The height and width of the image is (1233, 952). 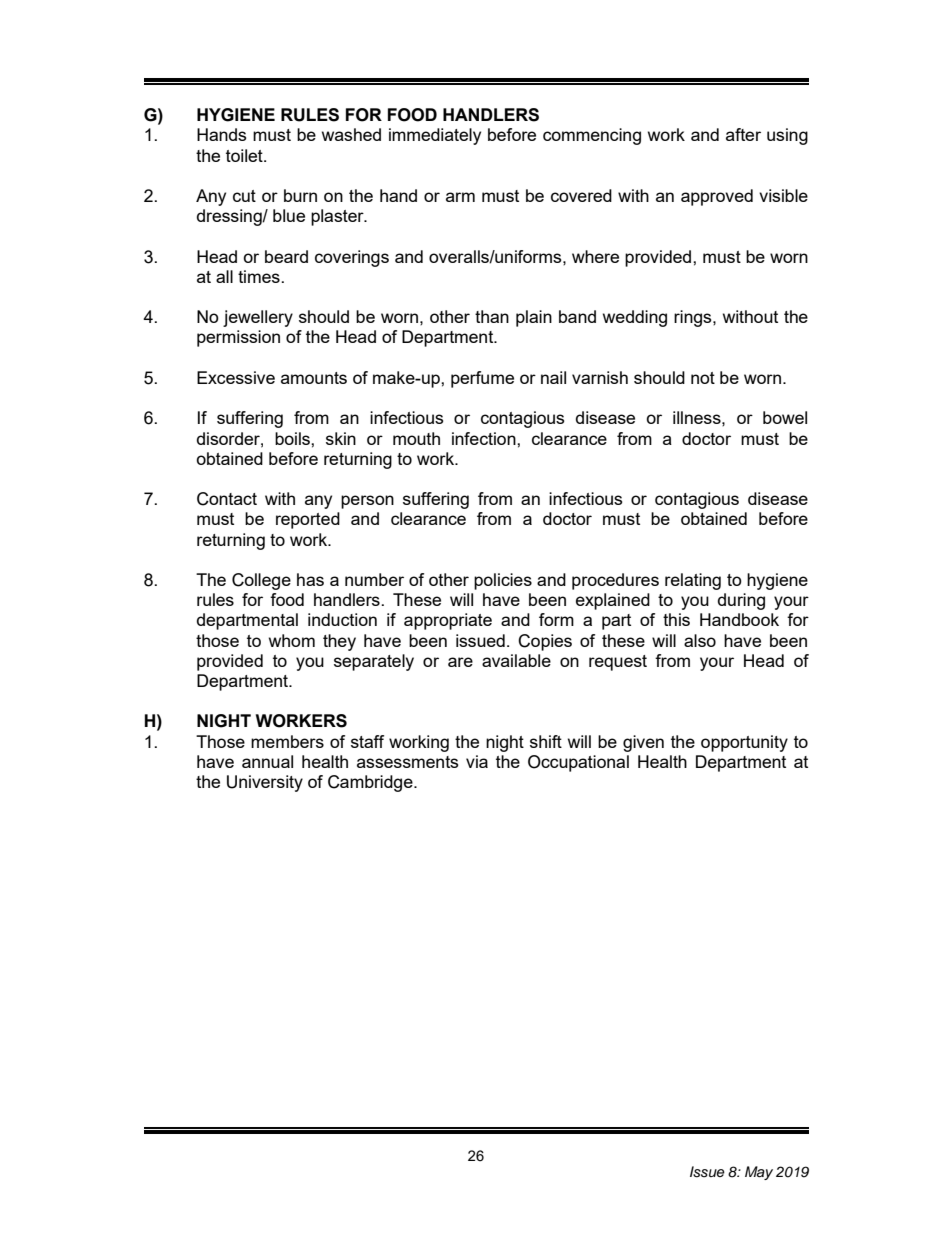 I want to click on also, so click(x=700, y=640).
